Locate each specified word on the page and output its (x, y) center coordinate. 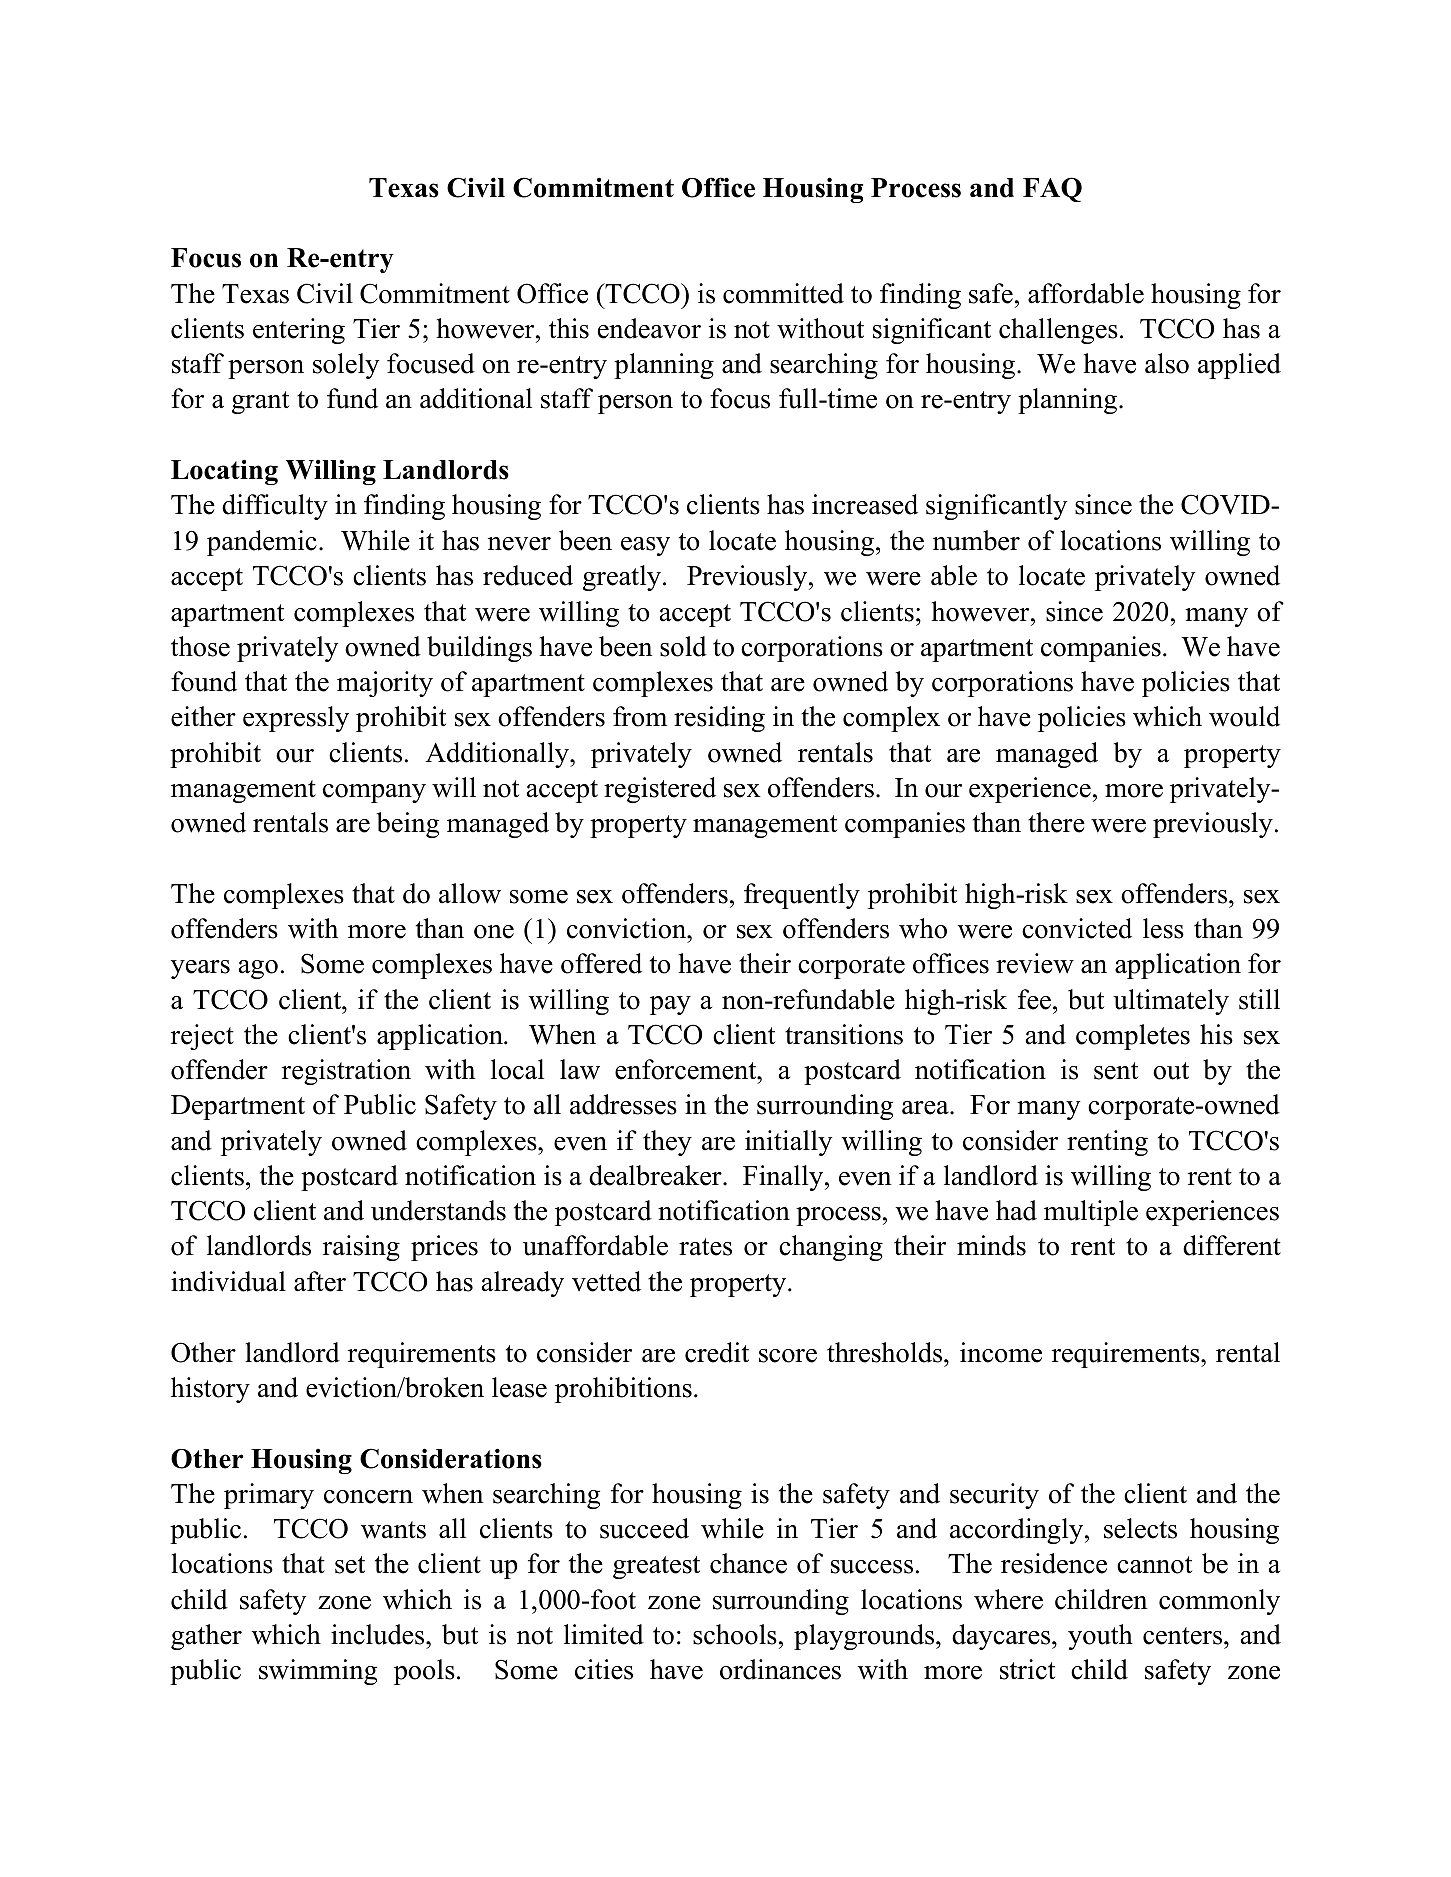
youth (1100, 1637)
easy (645, 546)
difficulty (275, 507)
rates (705, 1247)
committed (783, 293)
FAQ (1052, 189)
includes (379, 1634)
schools (735, 1634)
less (1163, 928)
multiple (1091, 1213)
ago (258, 969)
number (976, 540)
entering (299, 331)
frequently (802, 896)
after (320, 1281)
